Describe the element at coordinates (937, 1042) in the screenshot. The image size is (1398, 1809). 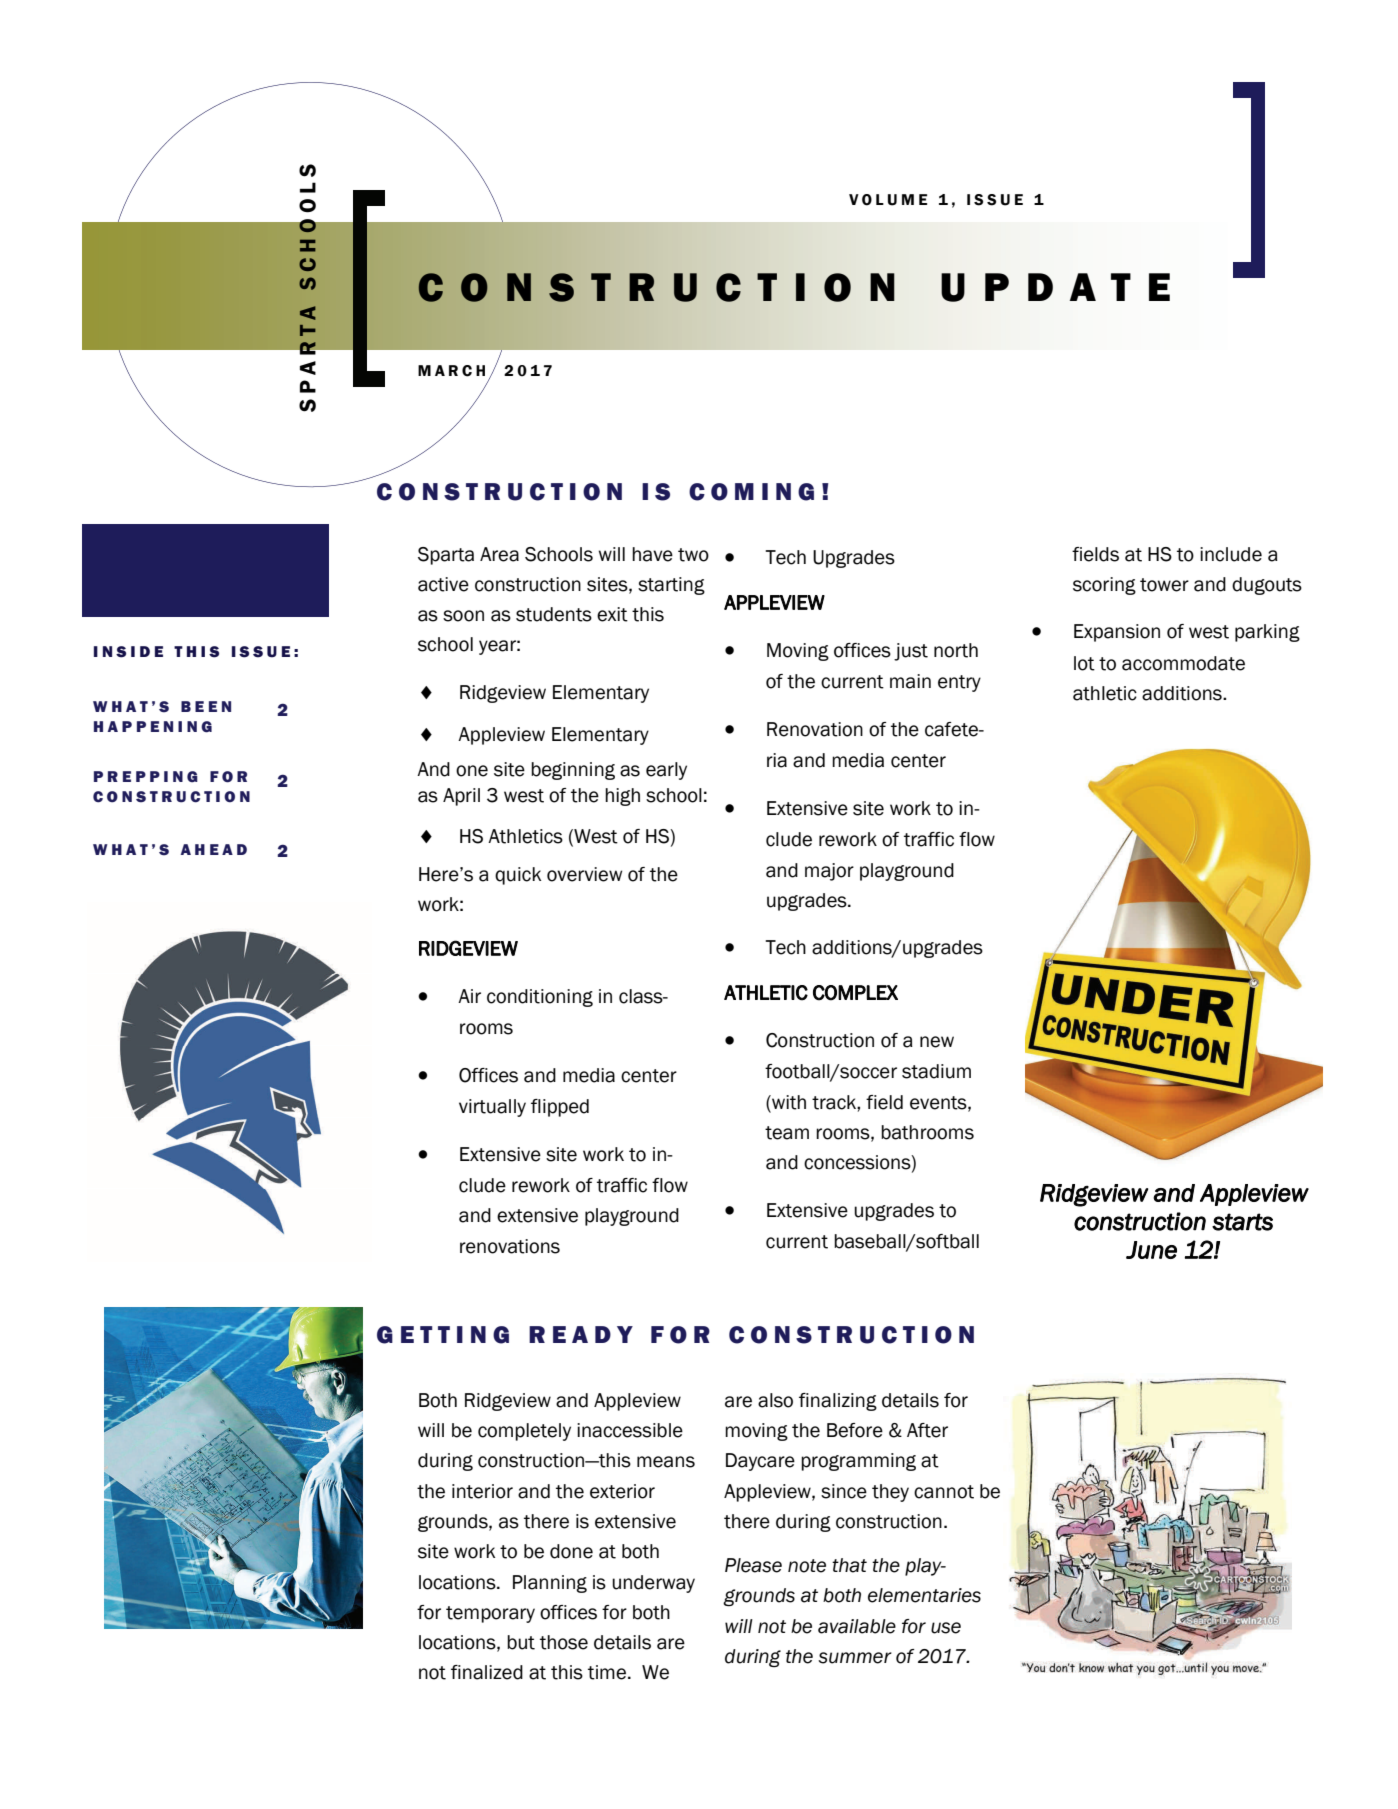
I see `new` at that location.
